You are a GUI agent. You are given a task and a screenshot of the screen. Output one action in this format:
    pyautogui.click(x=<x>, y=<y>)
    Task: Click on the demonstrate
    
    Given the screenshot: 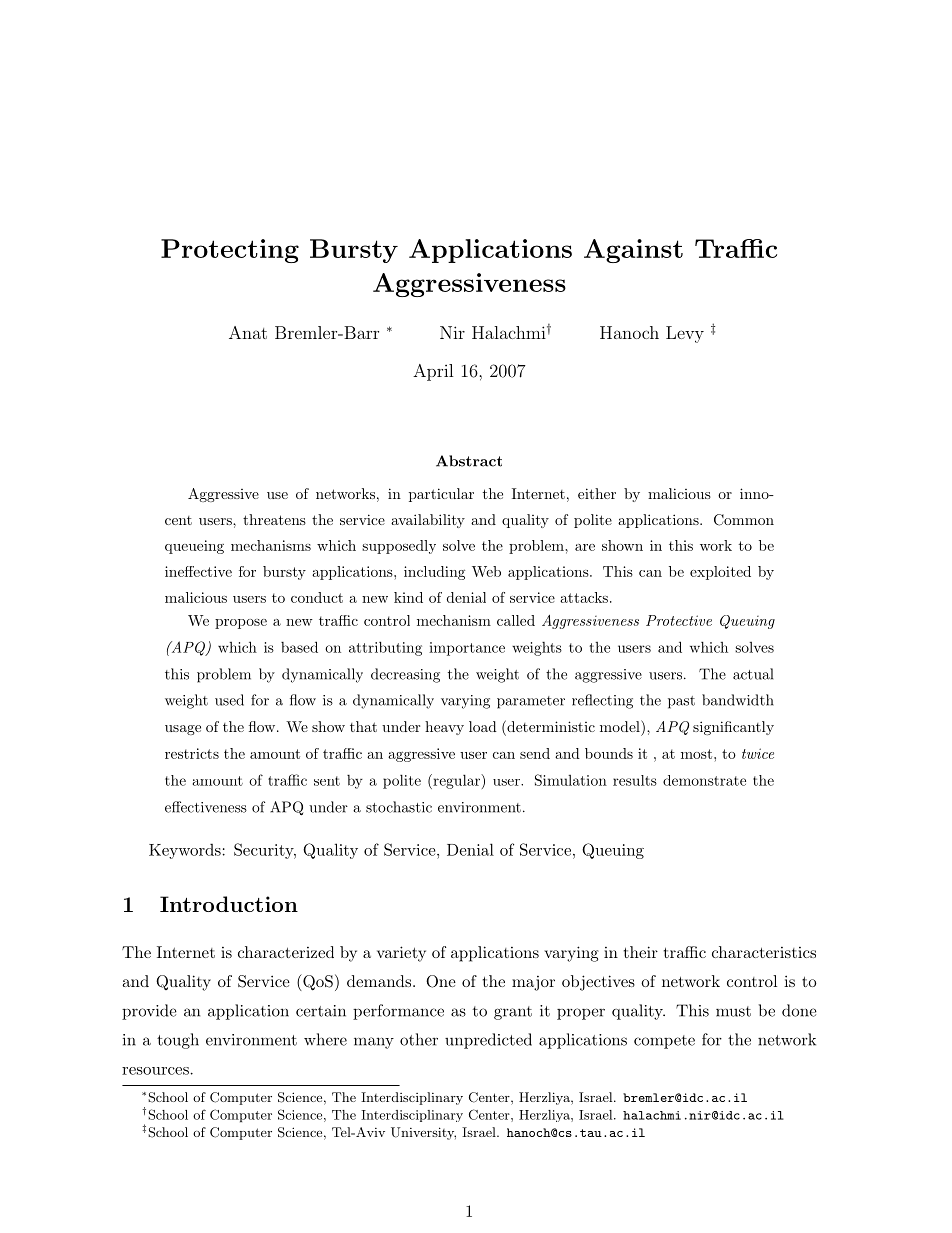 What is the action you would take?
    pyautogui.click(x=704, y=780)
